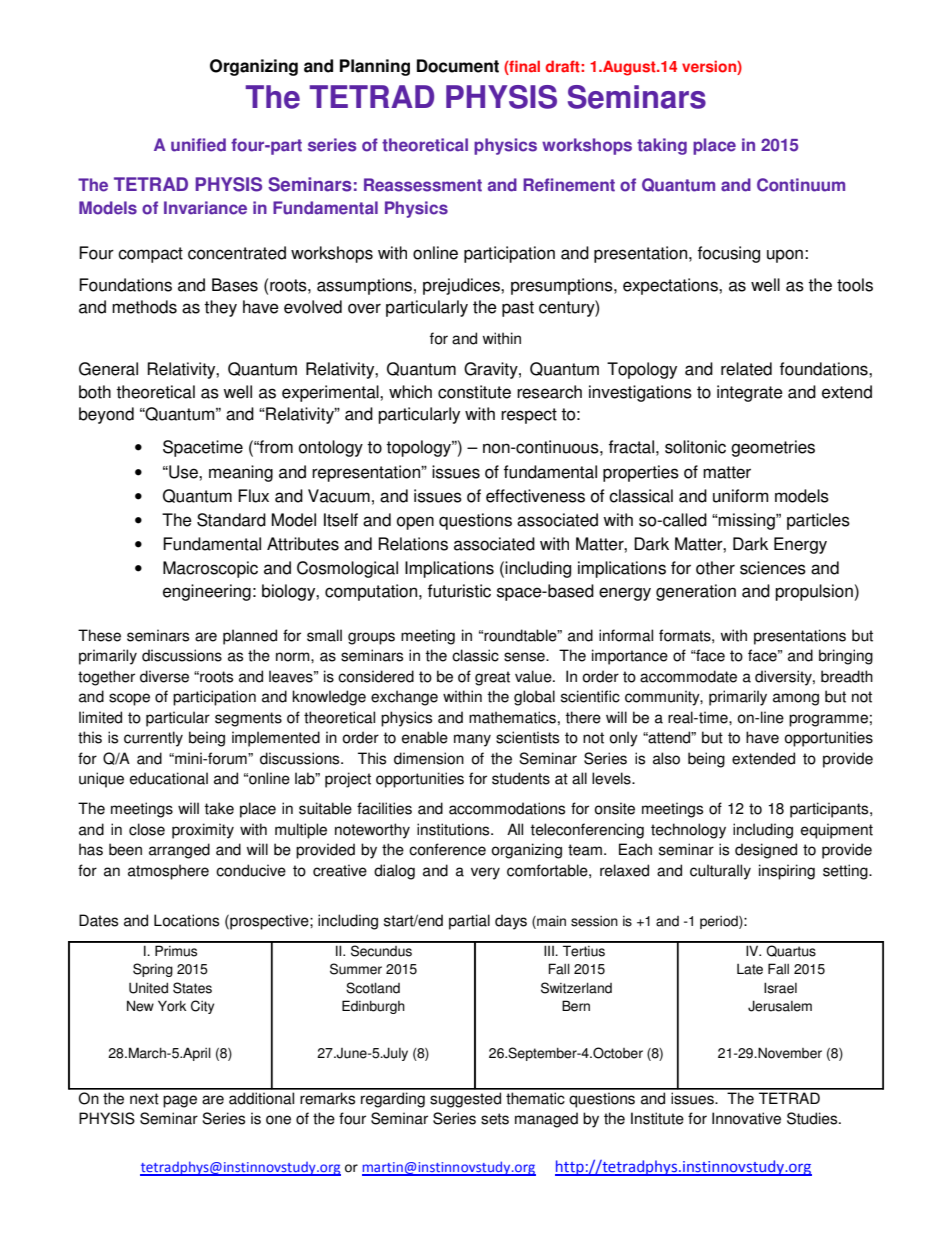 The image size is (952, 1233). Describe the element at coordinates (458, 66) in the screenshot. I see `Document` at that location.
